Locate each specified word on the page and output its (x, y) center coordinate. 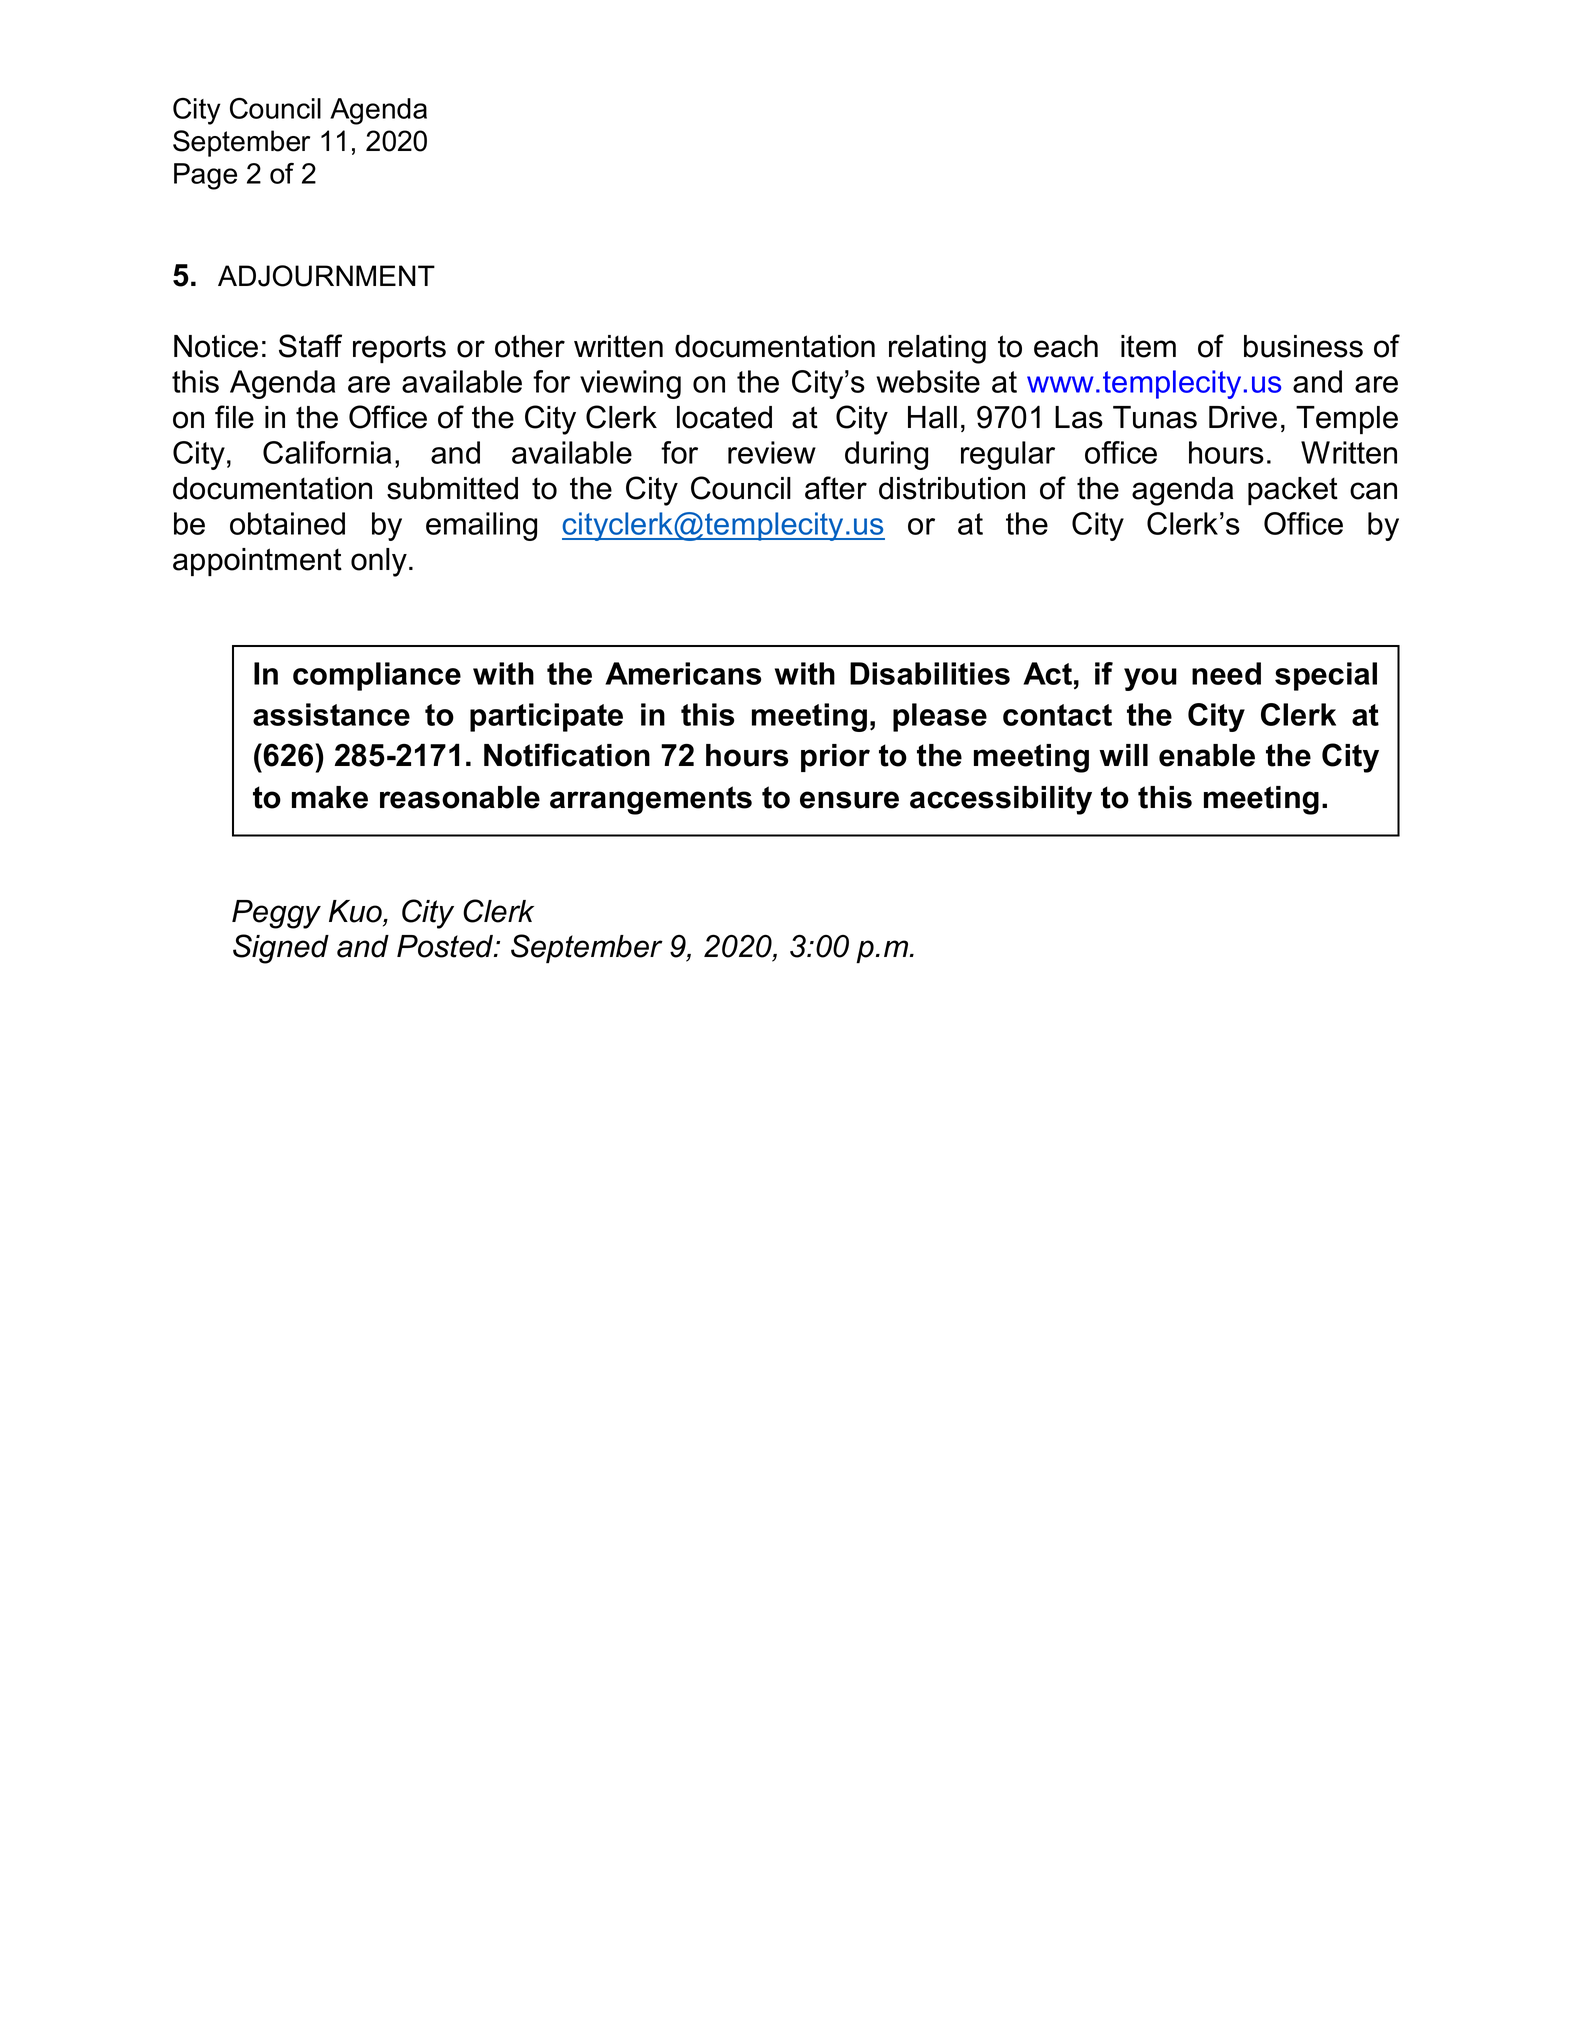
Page (205, 176)
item (1148, 346)
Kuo (356, 911)
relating (937, 349)
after (836, 488)
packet (1293, 491)
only (379, 562)
